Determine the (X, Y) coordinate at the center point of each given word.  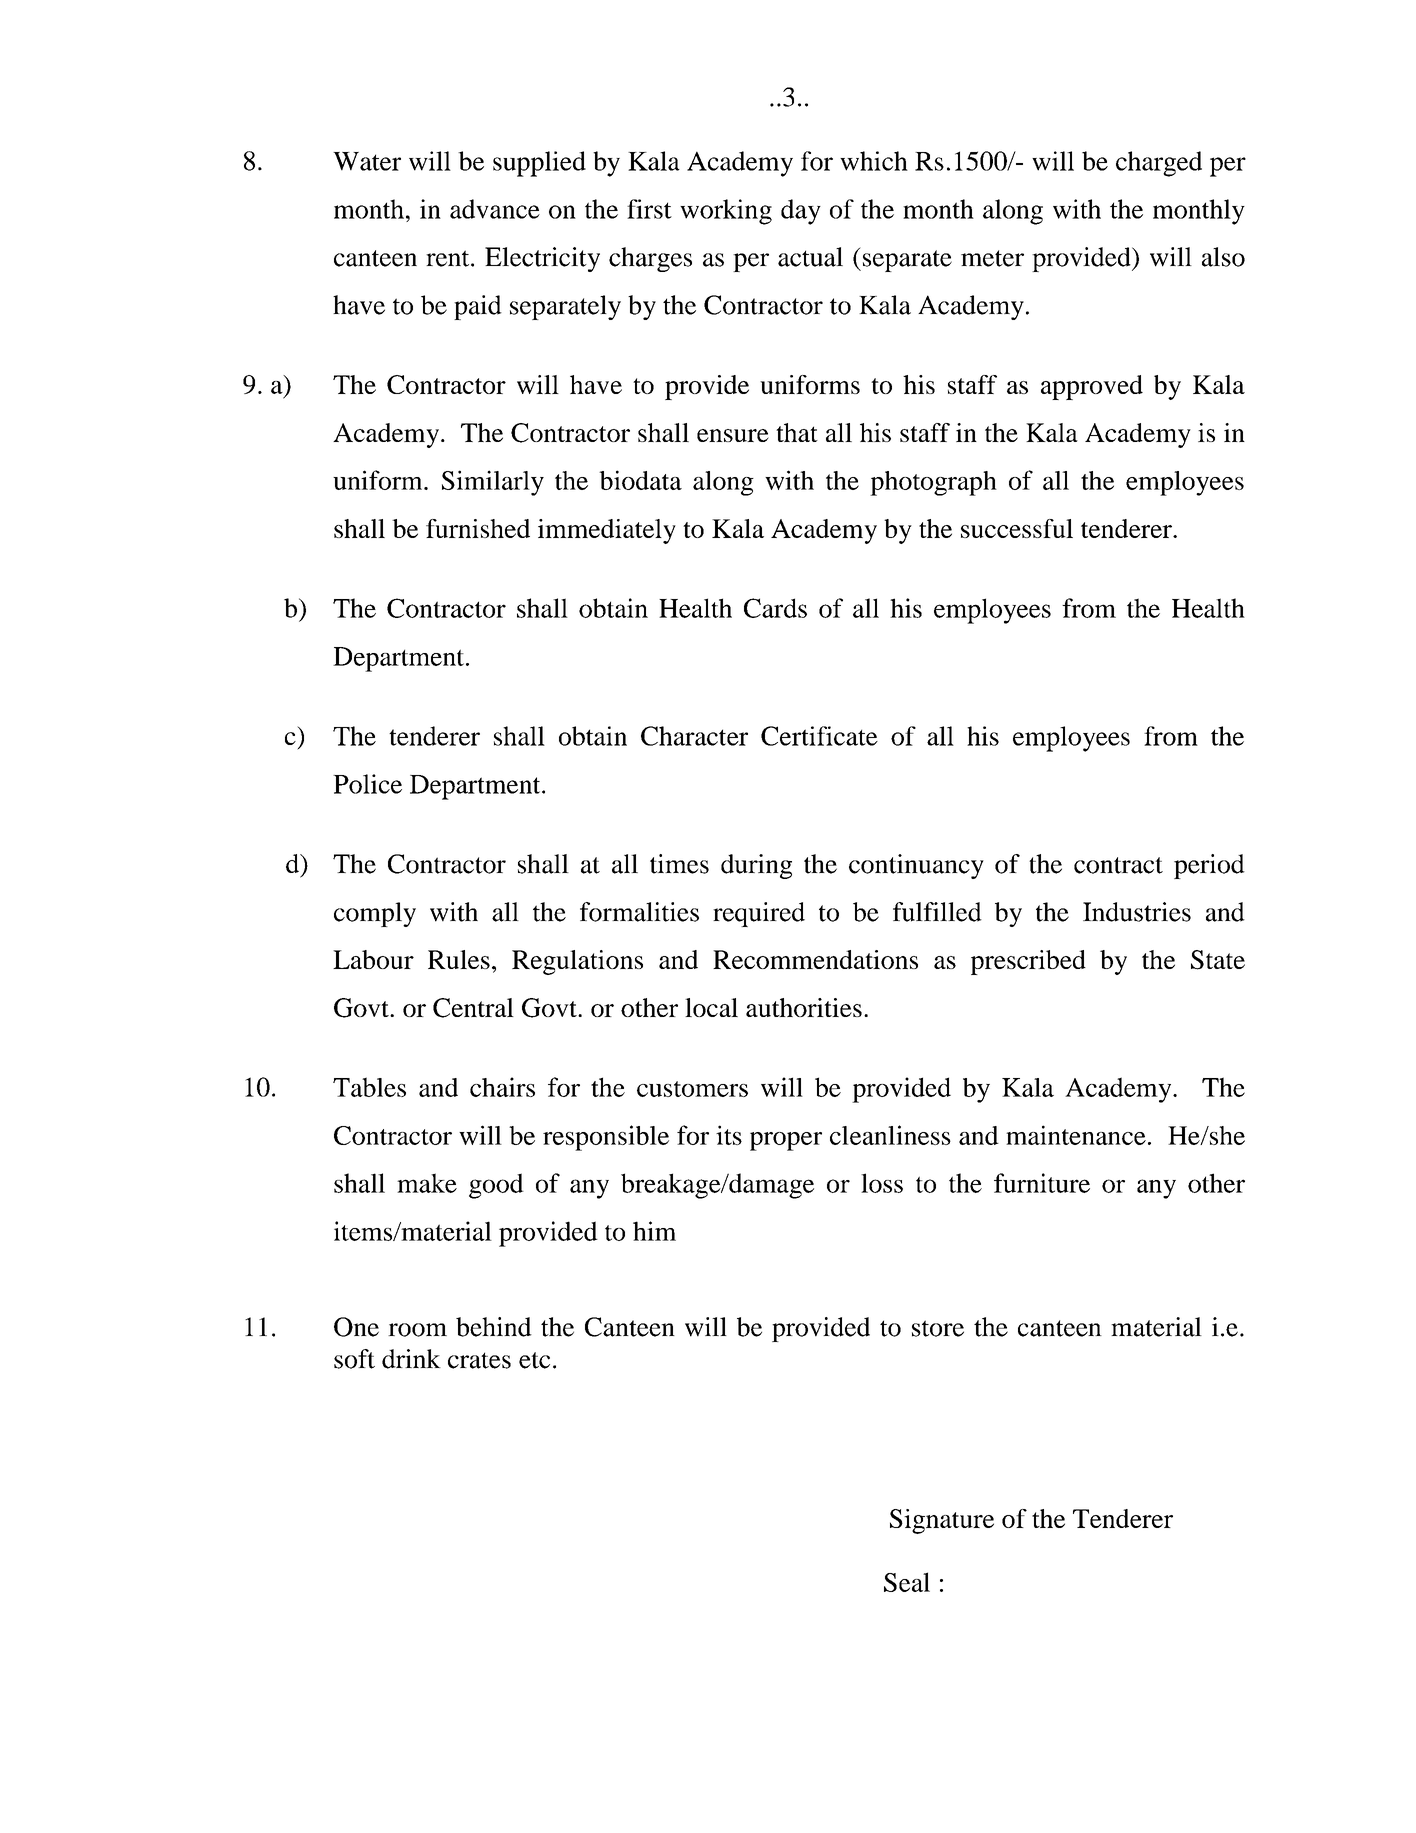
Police (367, 784)
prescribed (1028, 962)
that (797, 432)
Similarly (493, 483)
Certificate (819, 736)
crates (479, 1360)
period (1209, 866)
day (801, 212)
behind (494, 1327)
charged (1159, 164)
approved (1092, 387)
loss (882, 1183)
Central (473, 1008)
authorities (804, 1007)
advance (495, 209)
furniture (1042, 1183)
